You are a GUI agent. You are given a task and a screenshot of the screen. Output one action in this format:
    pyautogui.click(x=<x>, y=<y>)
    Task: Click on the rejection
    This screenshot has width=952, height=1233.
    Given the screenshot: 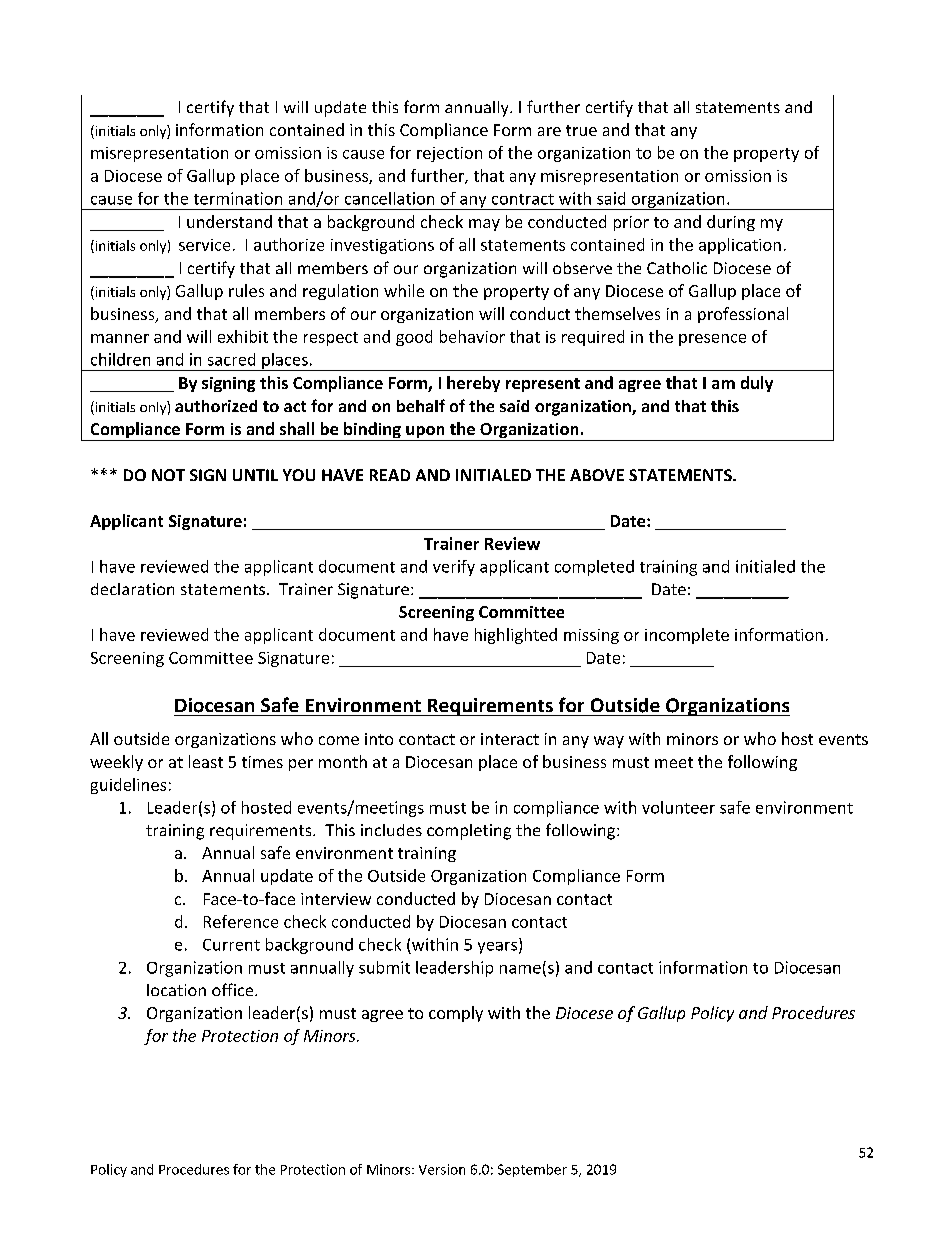 What is the action you would take?
    pyautogui.click(x=449, y=154)
